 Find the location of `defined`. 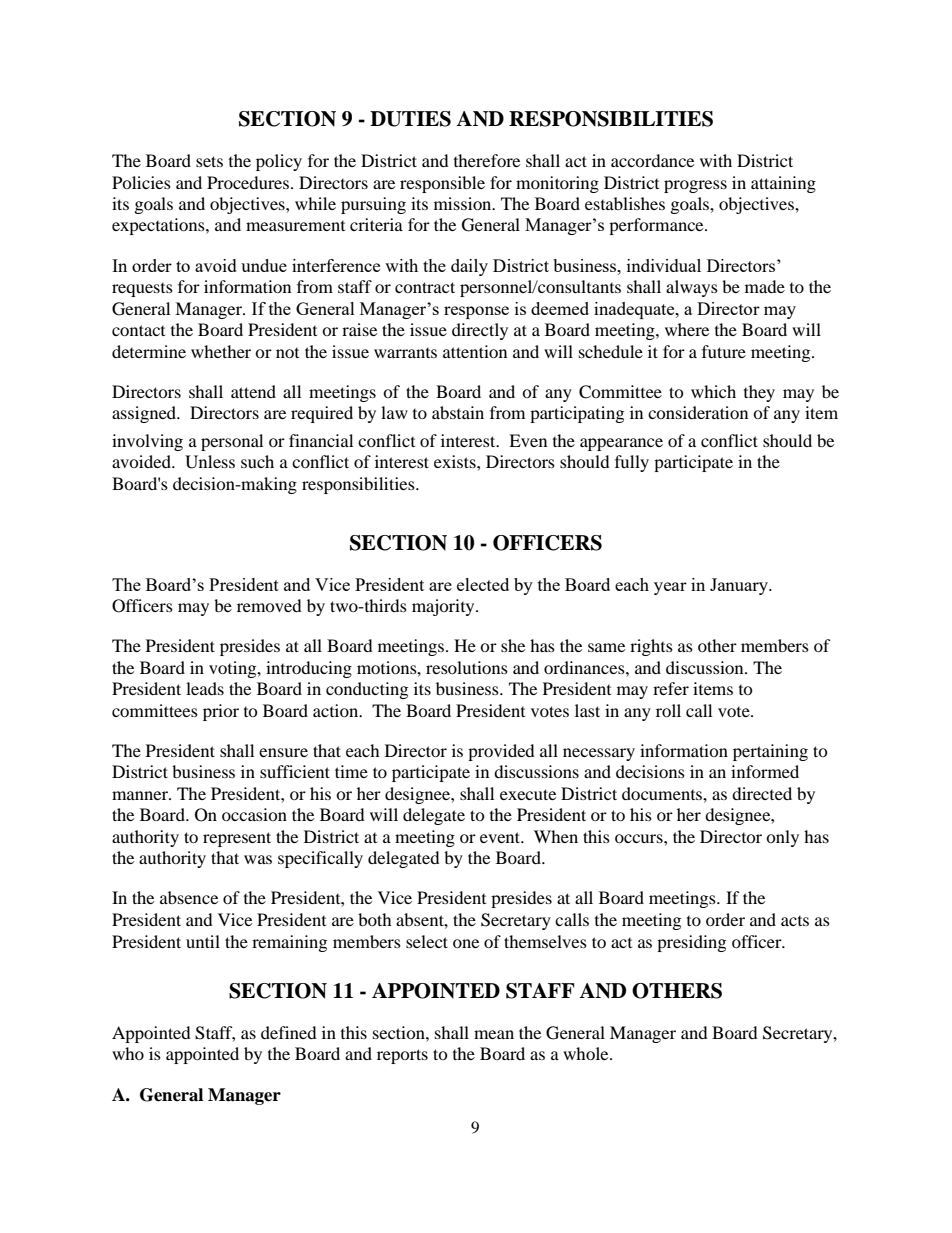

defined is located at coordinates (289, 1032).
